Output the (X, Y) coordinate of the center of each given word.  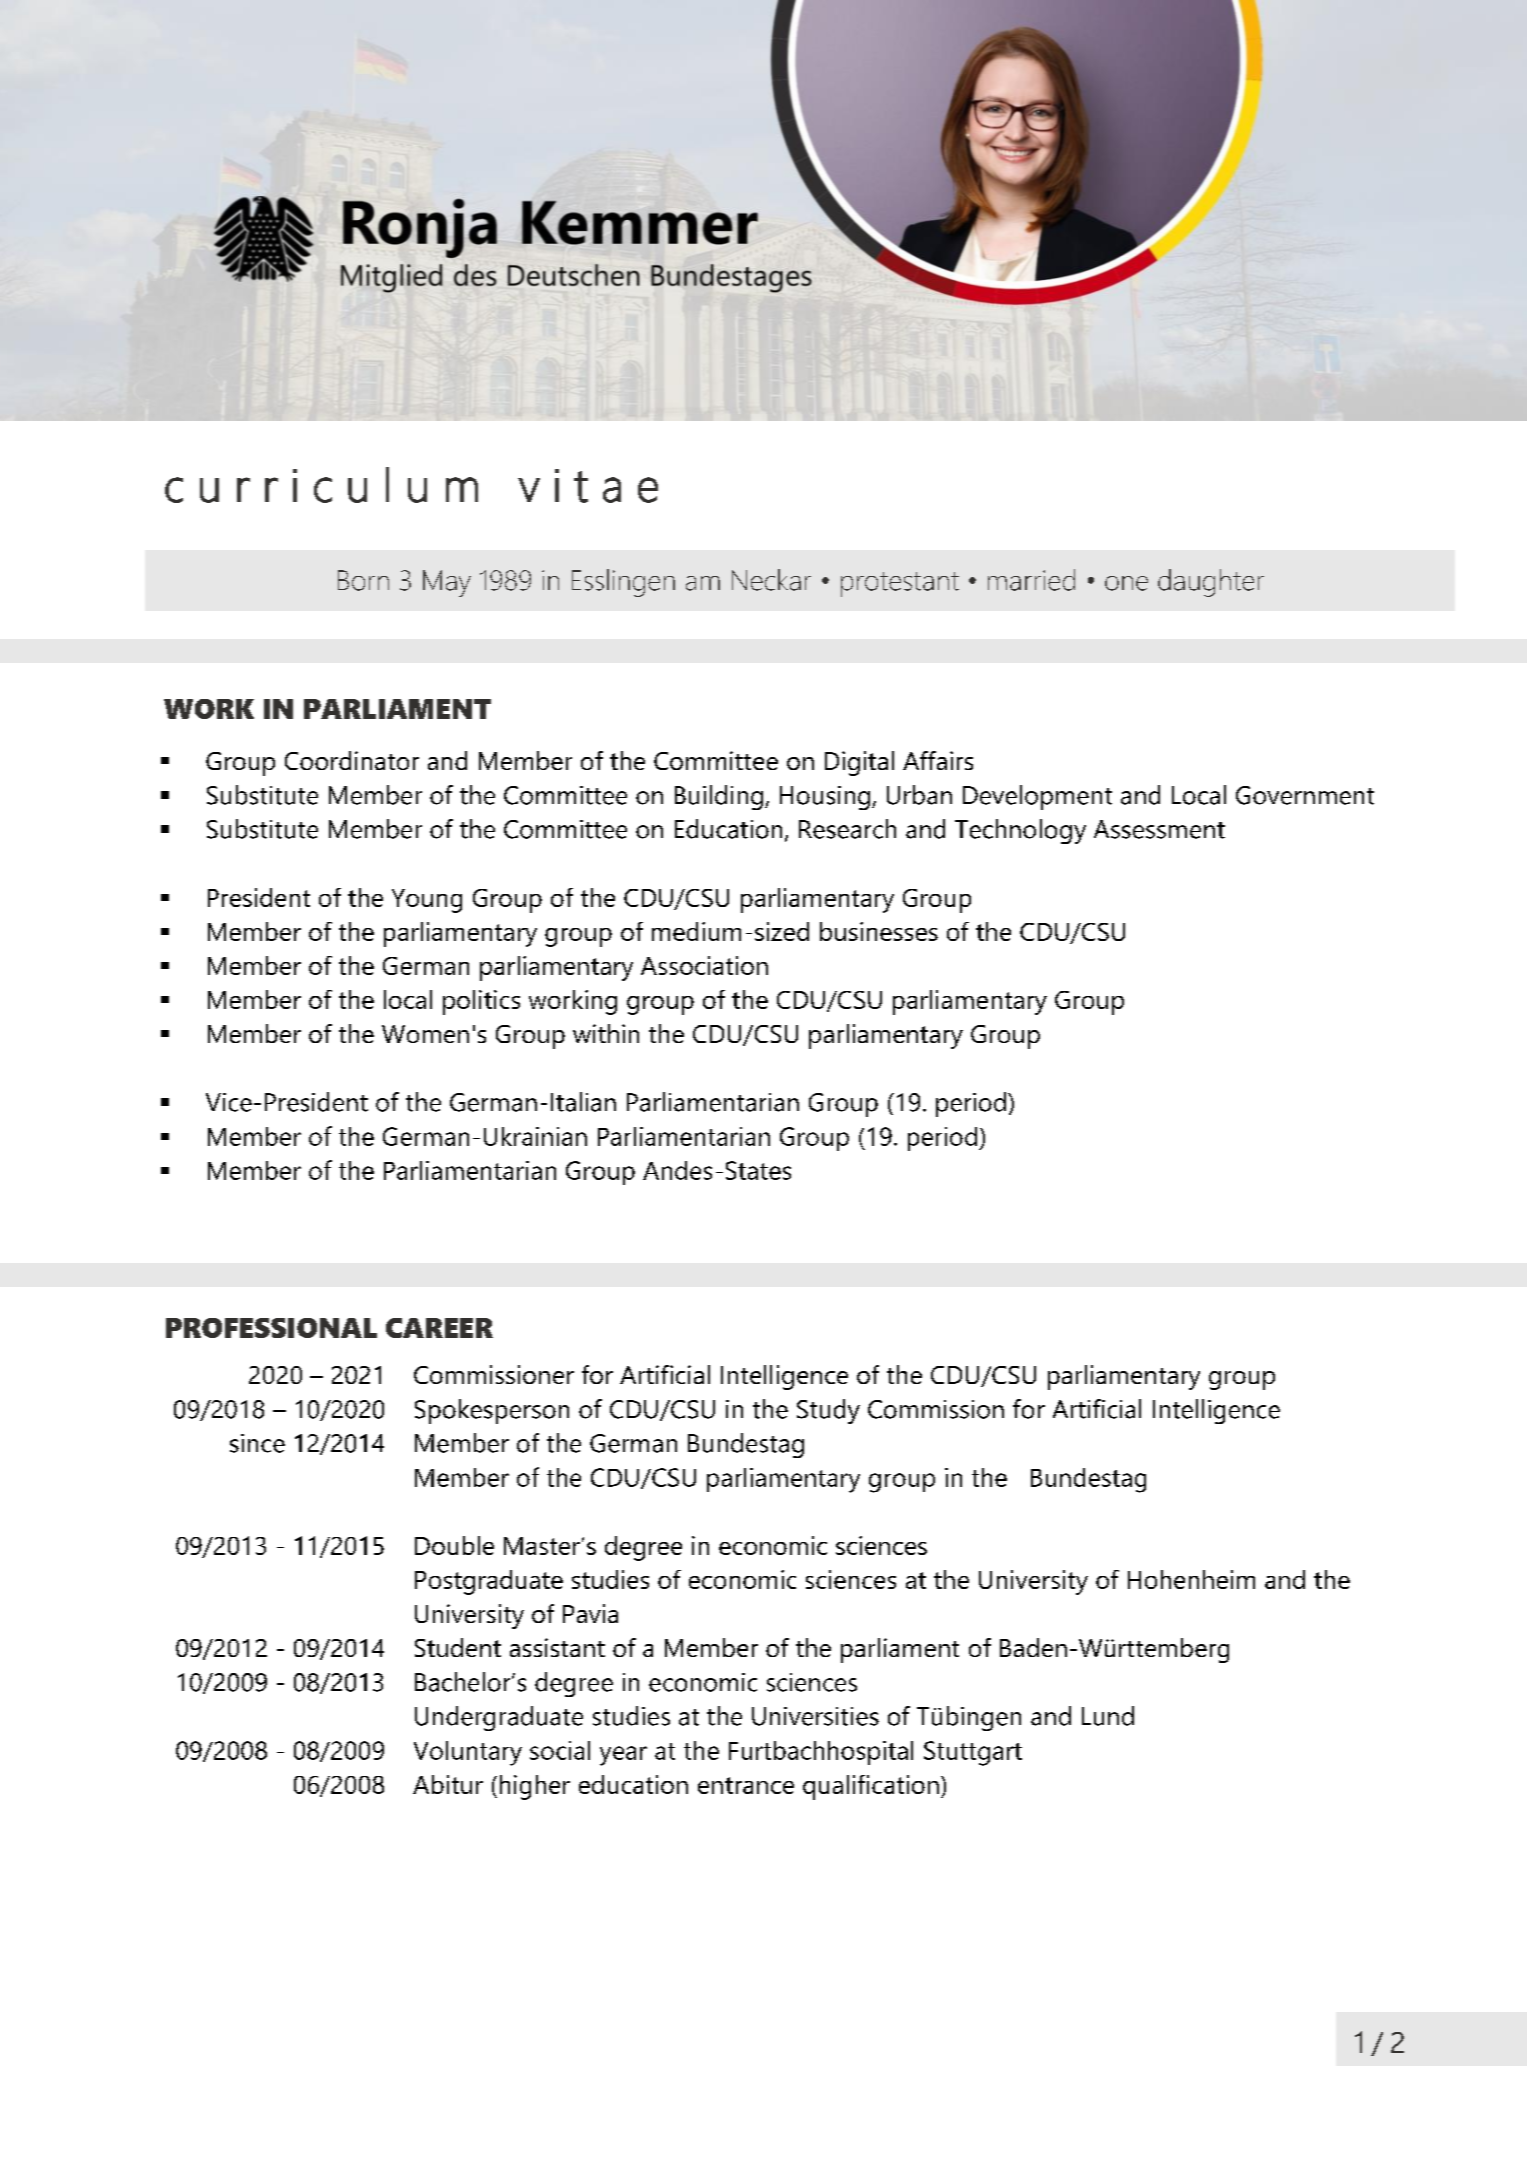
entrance (746, 1785)
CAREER (439, 1328)
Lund (1108, 1716)
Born (363, 580)
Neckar (771, 580)
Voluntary (468, 1753)
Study (828, 1411)
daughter (1211, 583)
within (606, 1033)
